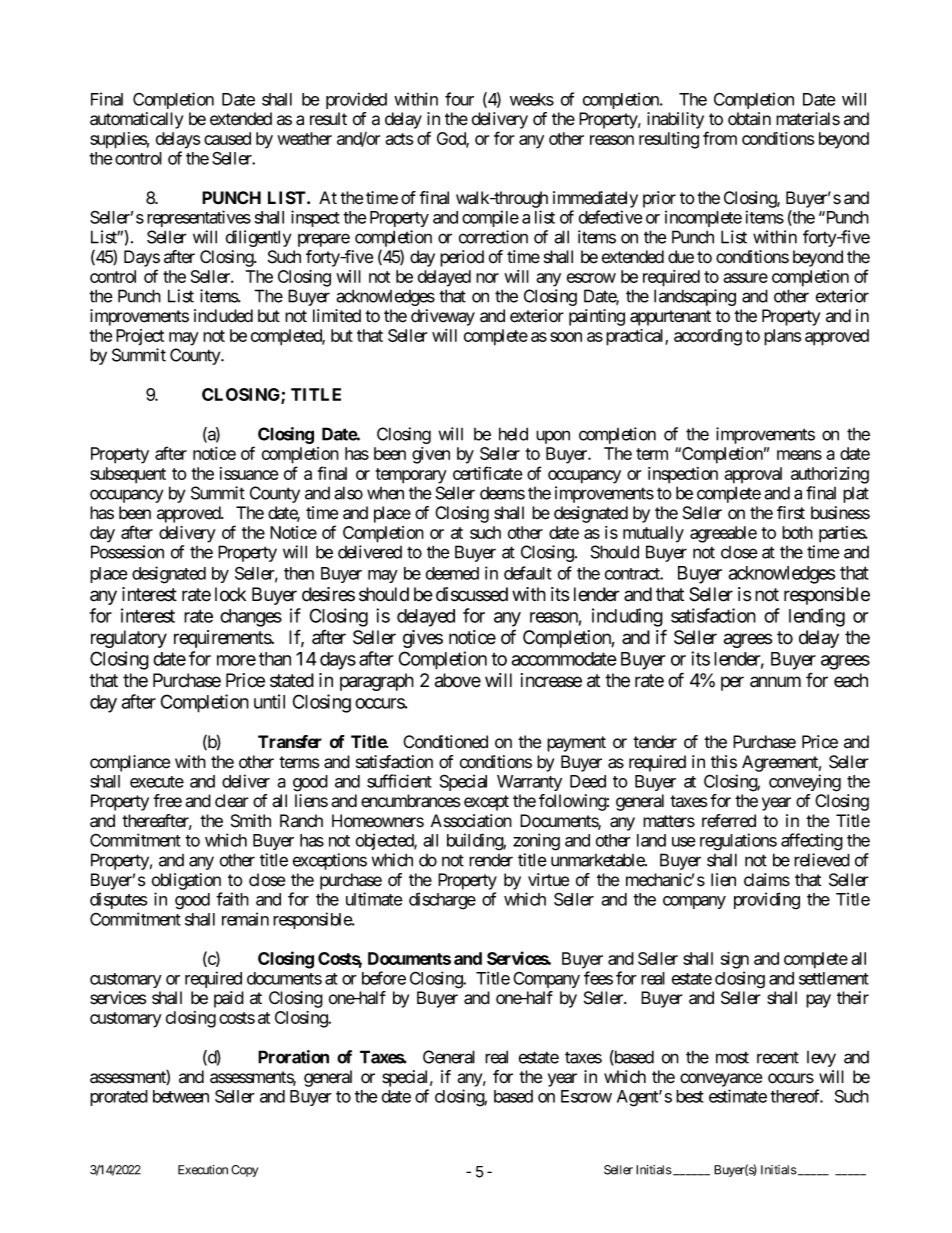  What do you see at coordinates (513, 434) in the document?
I see `held` at bounding box center [513, 434].
